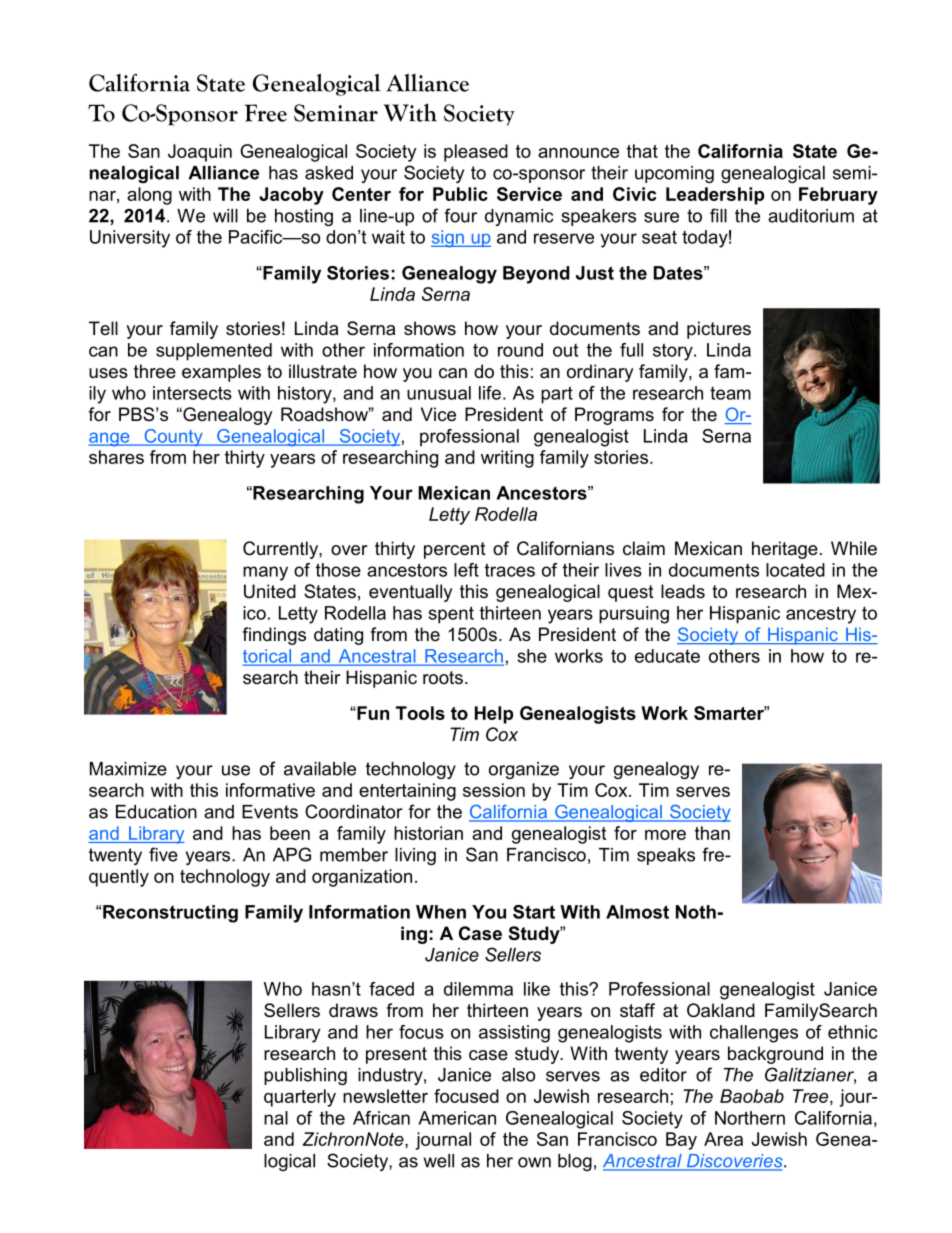 This page has height=1233, width=952. What do you see at coordinates (300, 1098) in the page?
I see `quarterly` at bounding box center [300, 1098].
